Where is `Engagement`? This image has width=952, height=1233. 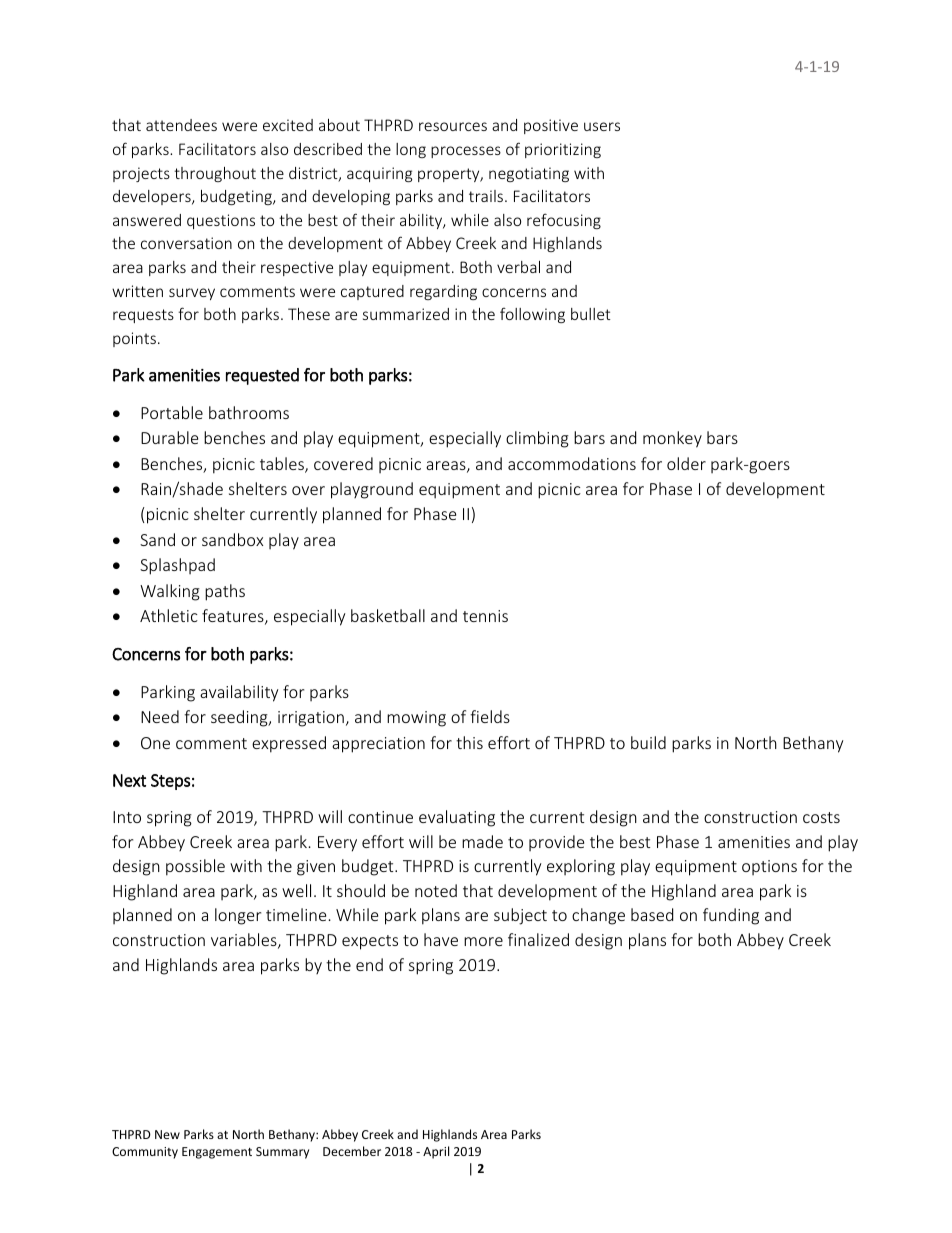
Engagement is located at coordinates (217, 1153).
